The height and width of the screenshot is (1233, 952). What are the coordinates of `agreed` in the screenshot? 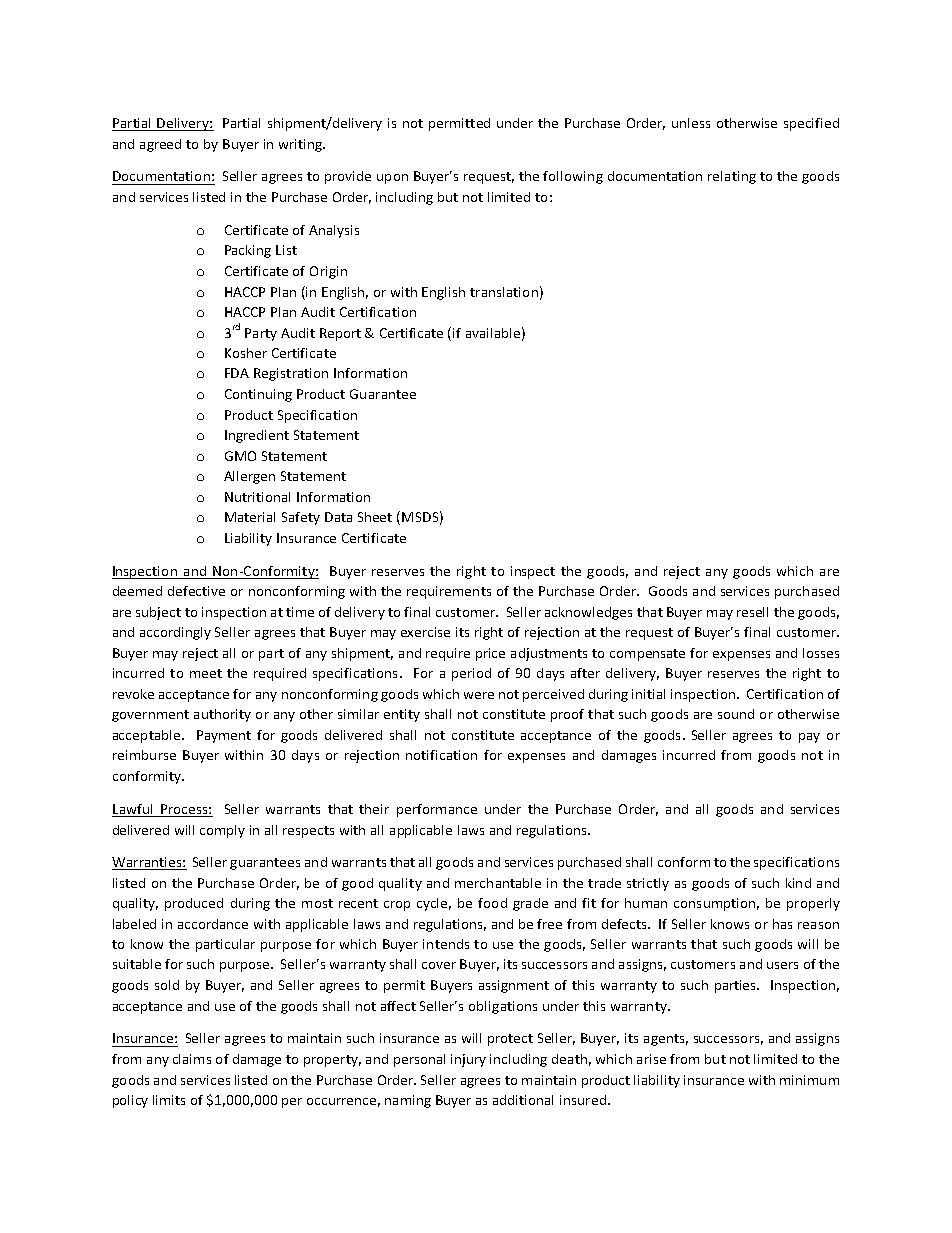 It's located at (160, 145).
